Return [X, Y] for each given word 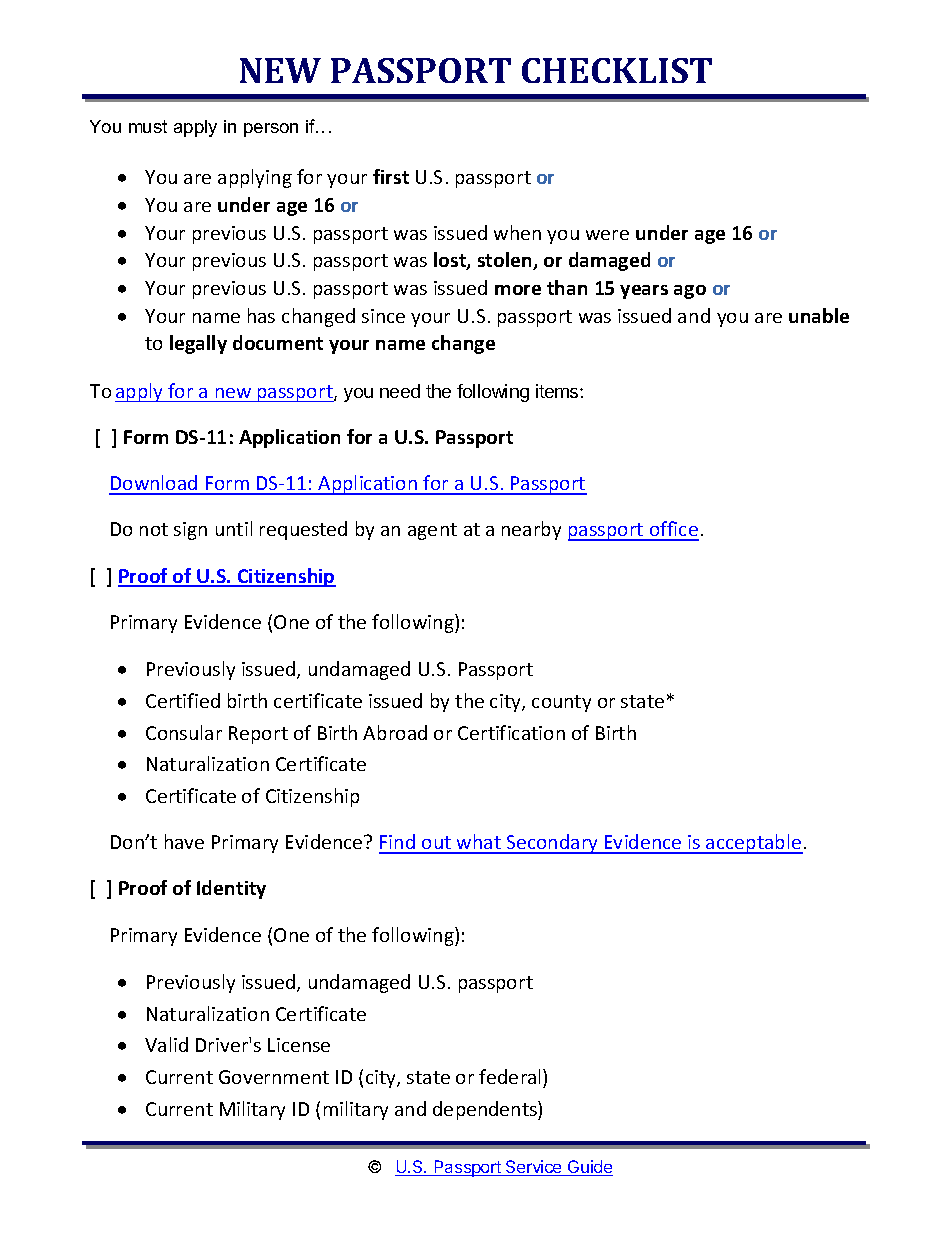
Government [274, 1077]
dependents [486, 1110]
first [391, 176]
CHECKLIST [617, 70]
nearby [531, 530]
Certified [183, 700]
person [271, 130]
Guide [589, 1168]
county [561, 703]
